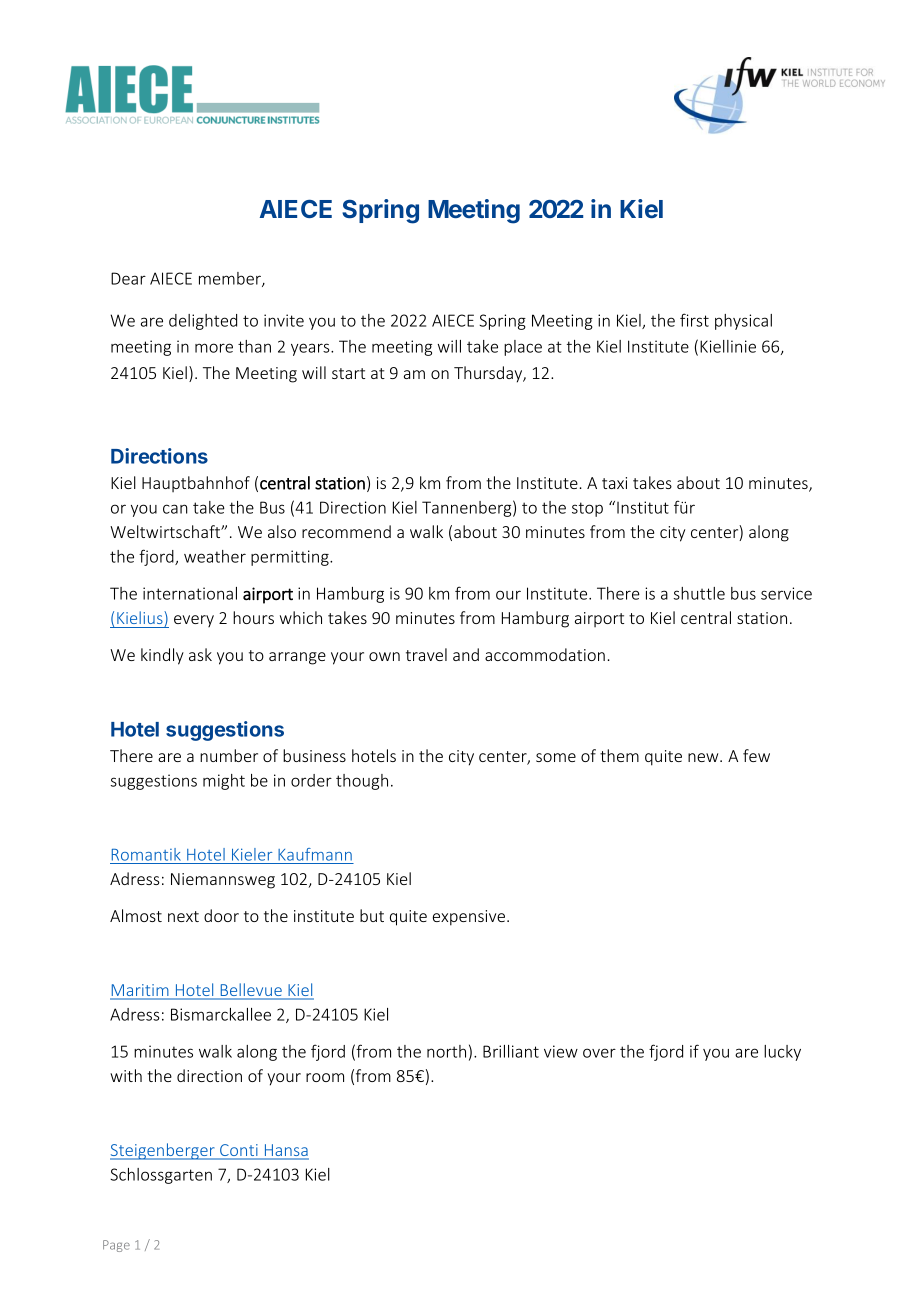  Describe the element at coordinates (251, 991) in the page. I see `Bellevue` at that location.
